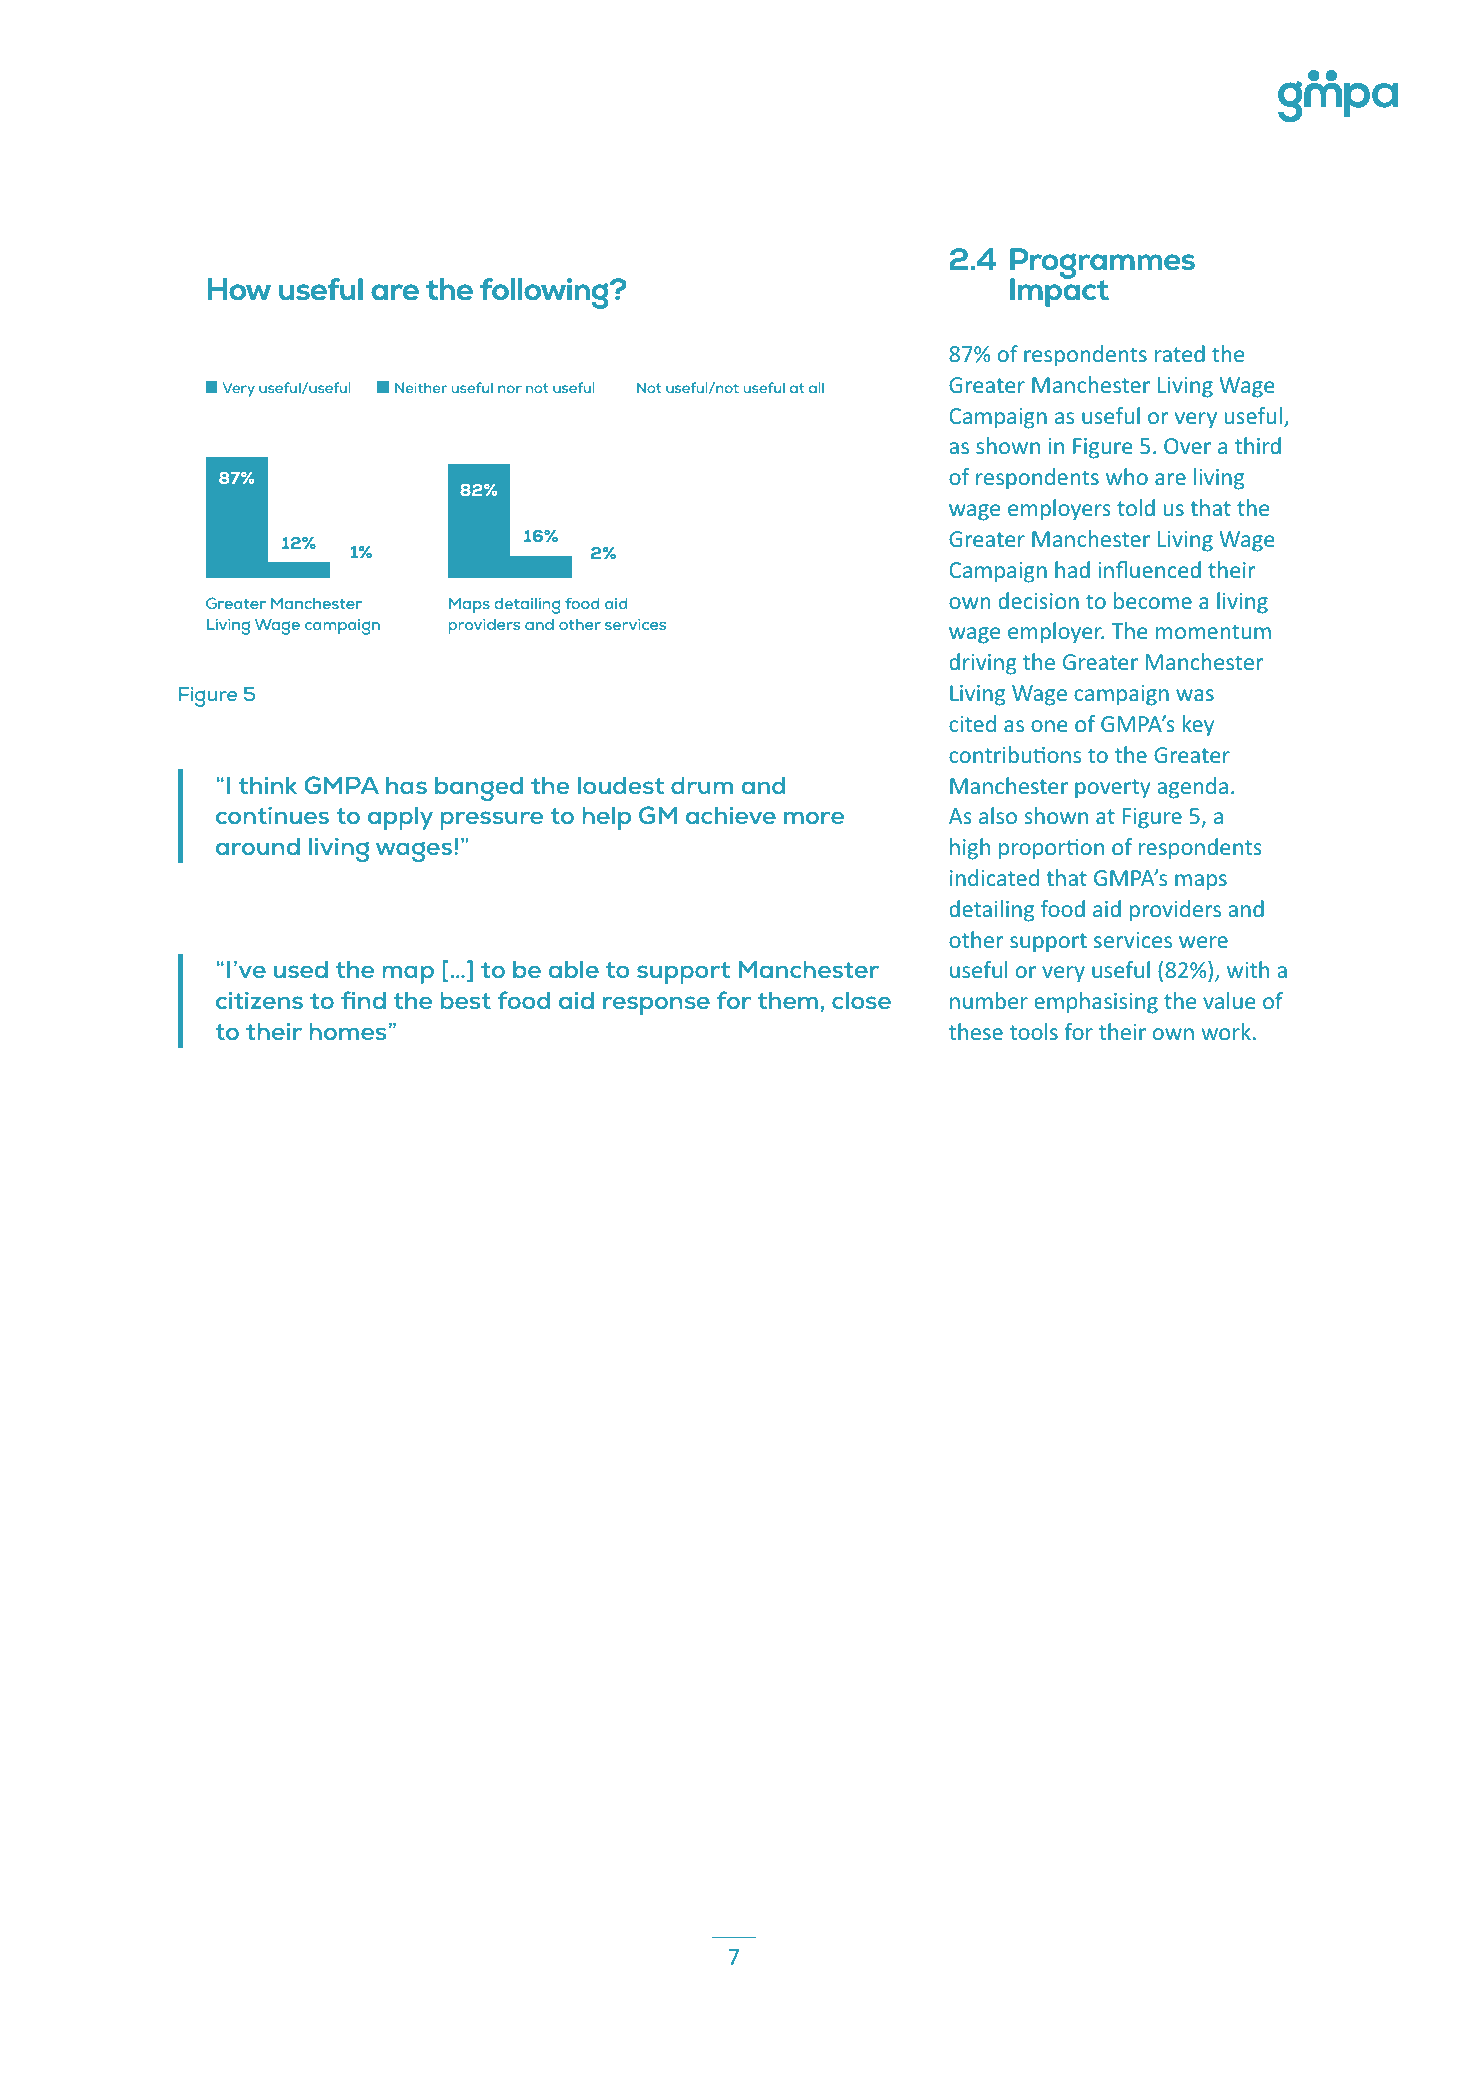 This screenshot has width=1468, height=2076. What do you see at coordinates (421, 387) in the screenshot?
I see `Neither` at bounding box center [421, 387].
